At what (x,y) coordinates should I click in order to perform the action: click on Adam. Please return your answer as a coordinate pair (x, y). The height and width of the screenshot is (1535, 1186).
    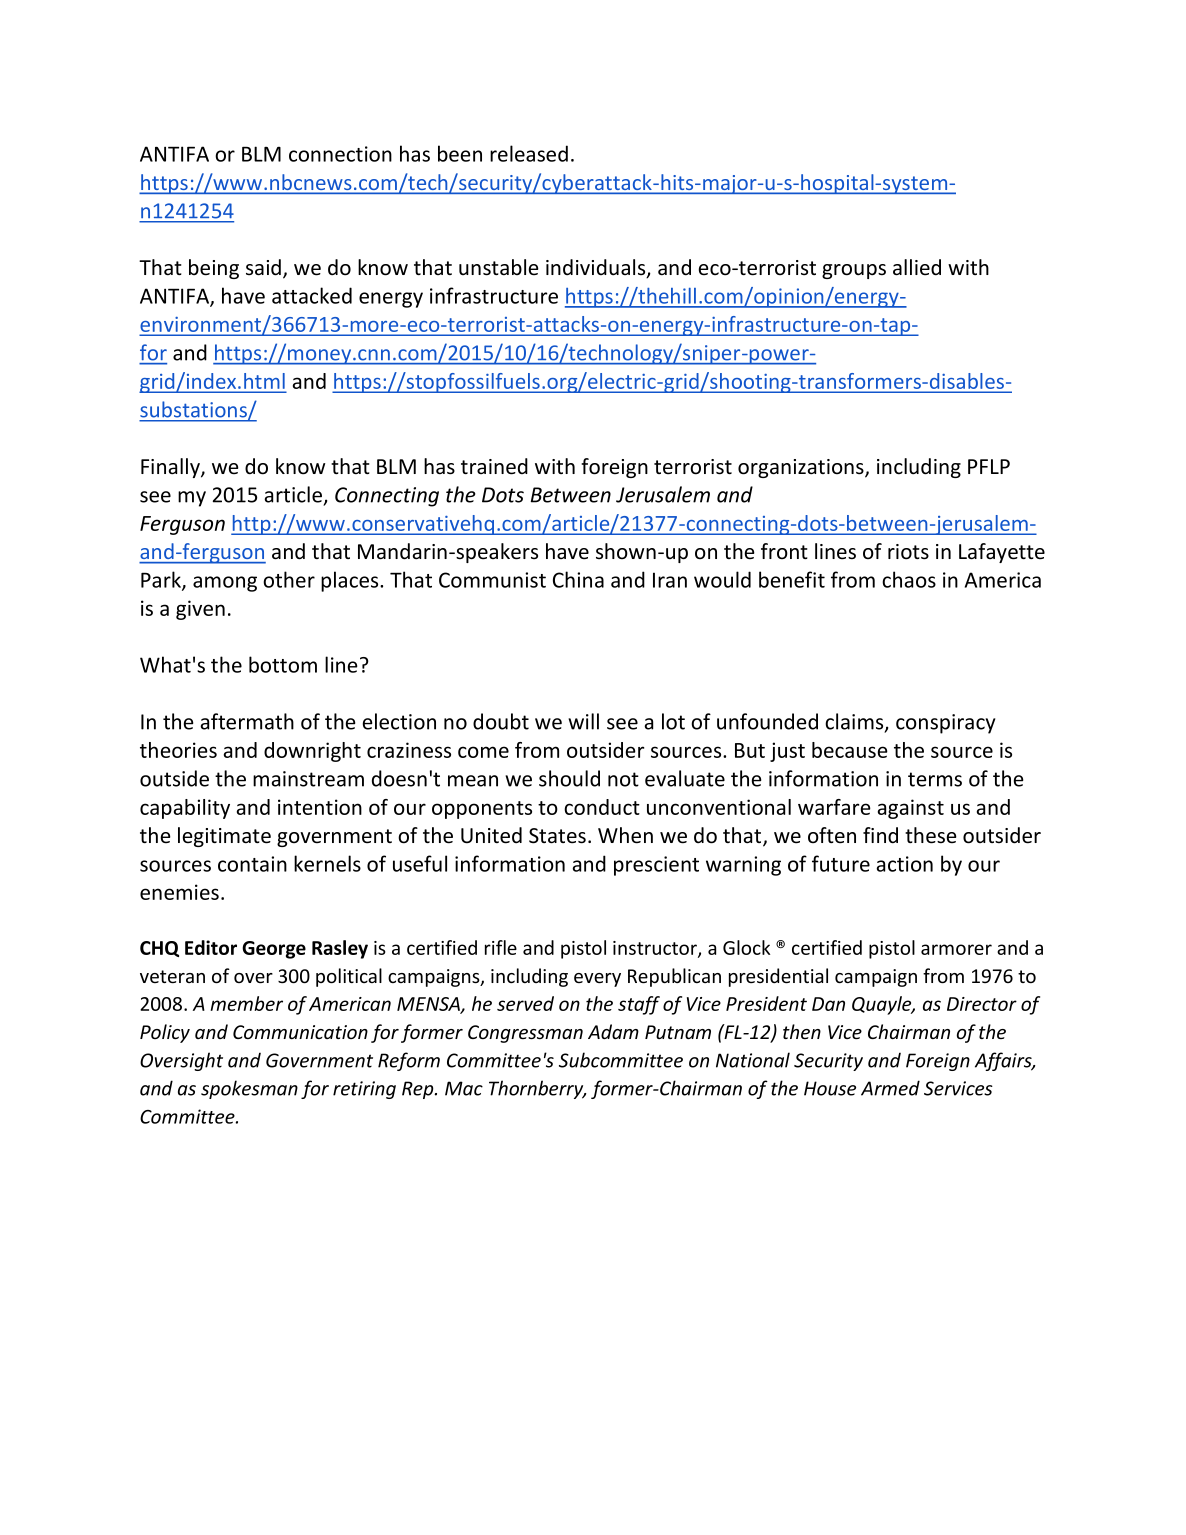
    Looking at the image, I should click on (613, 1031).
